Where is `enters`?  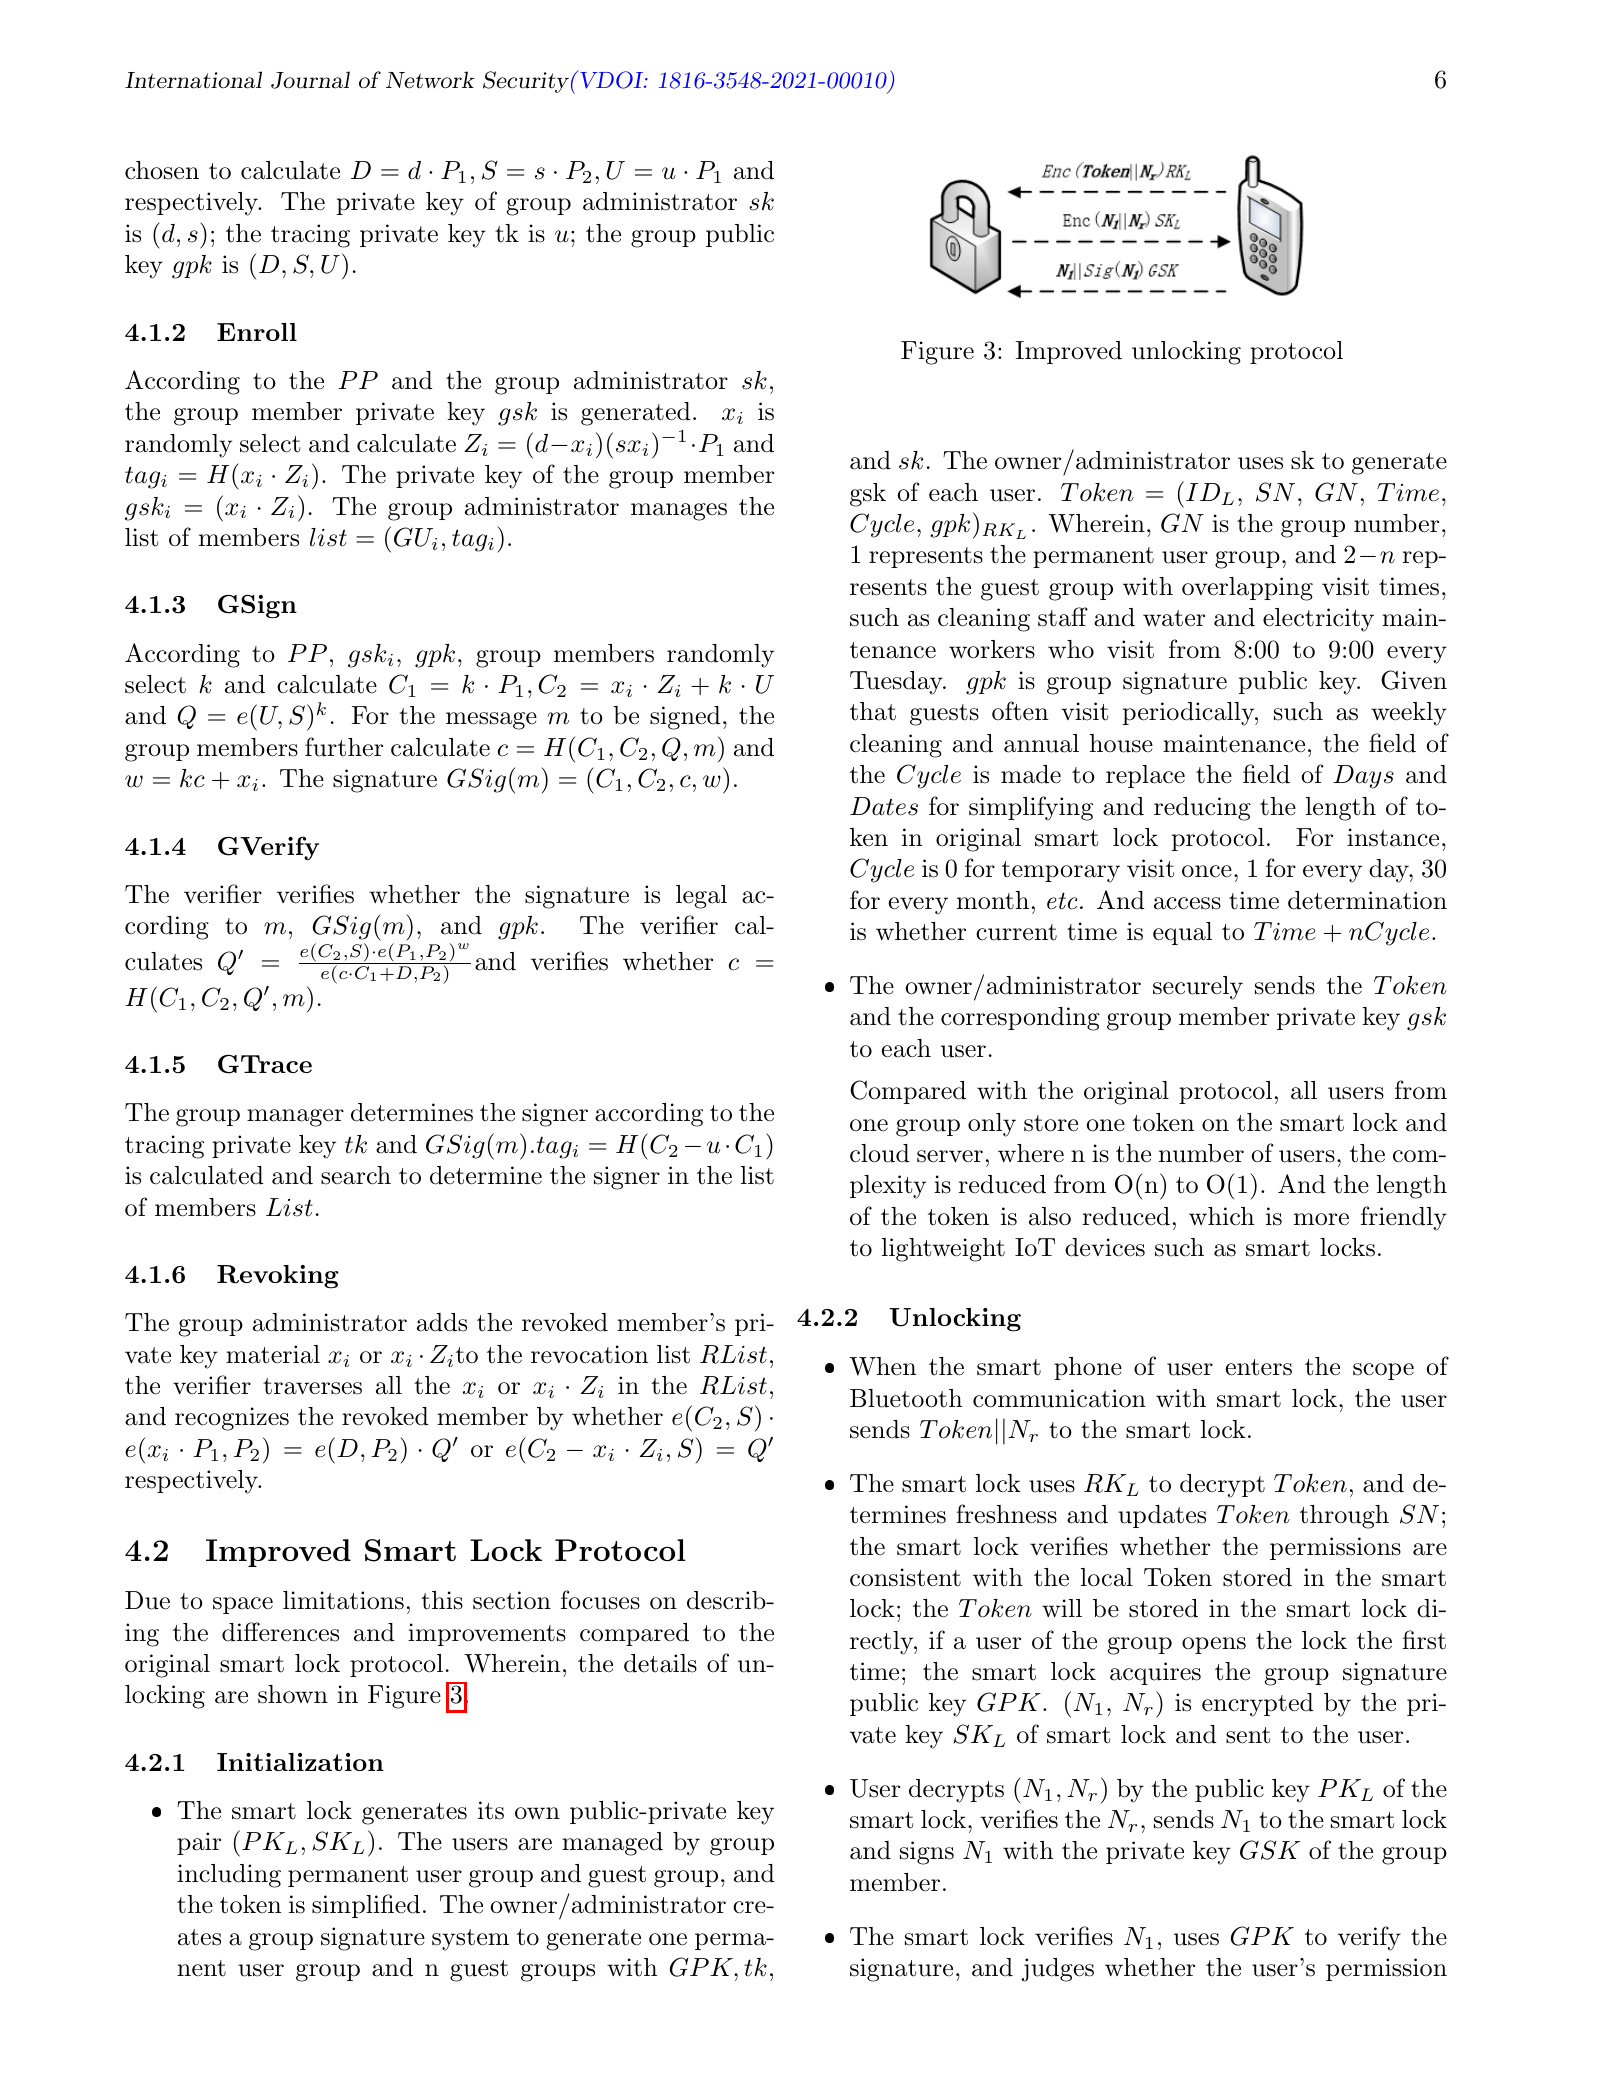
enters is located at coordinates (1258, 1367).
